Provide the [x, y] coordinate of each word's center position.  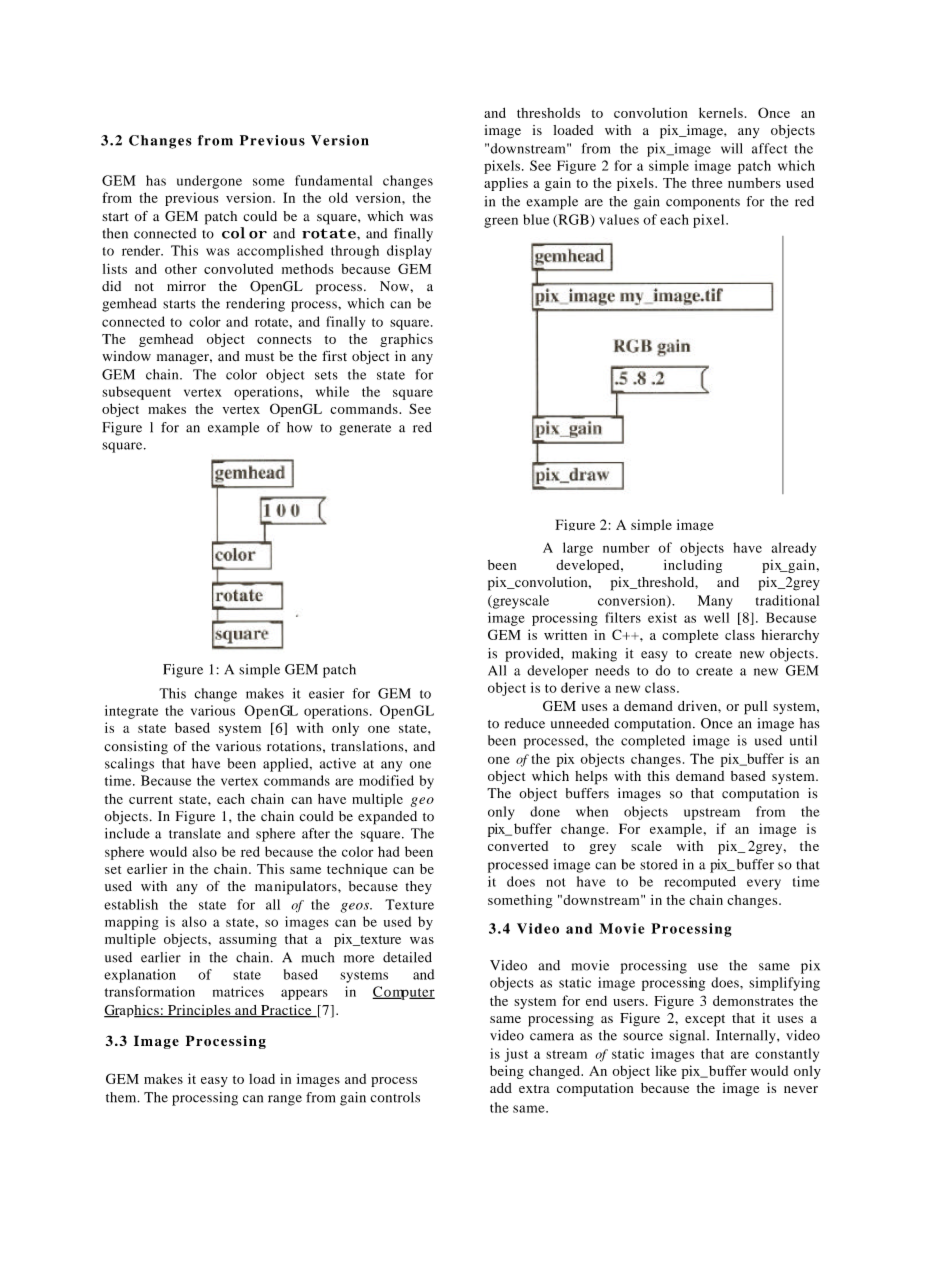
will [732, 148]
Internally [747, 1037]
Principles [199, 1011]
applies [506, 184]
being [507, 1072]
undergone [209, 182]
